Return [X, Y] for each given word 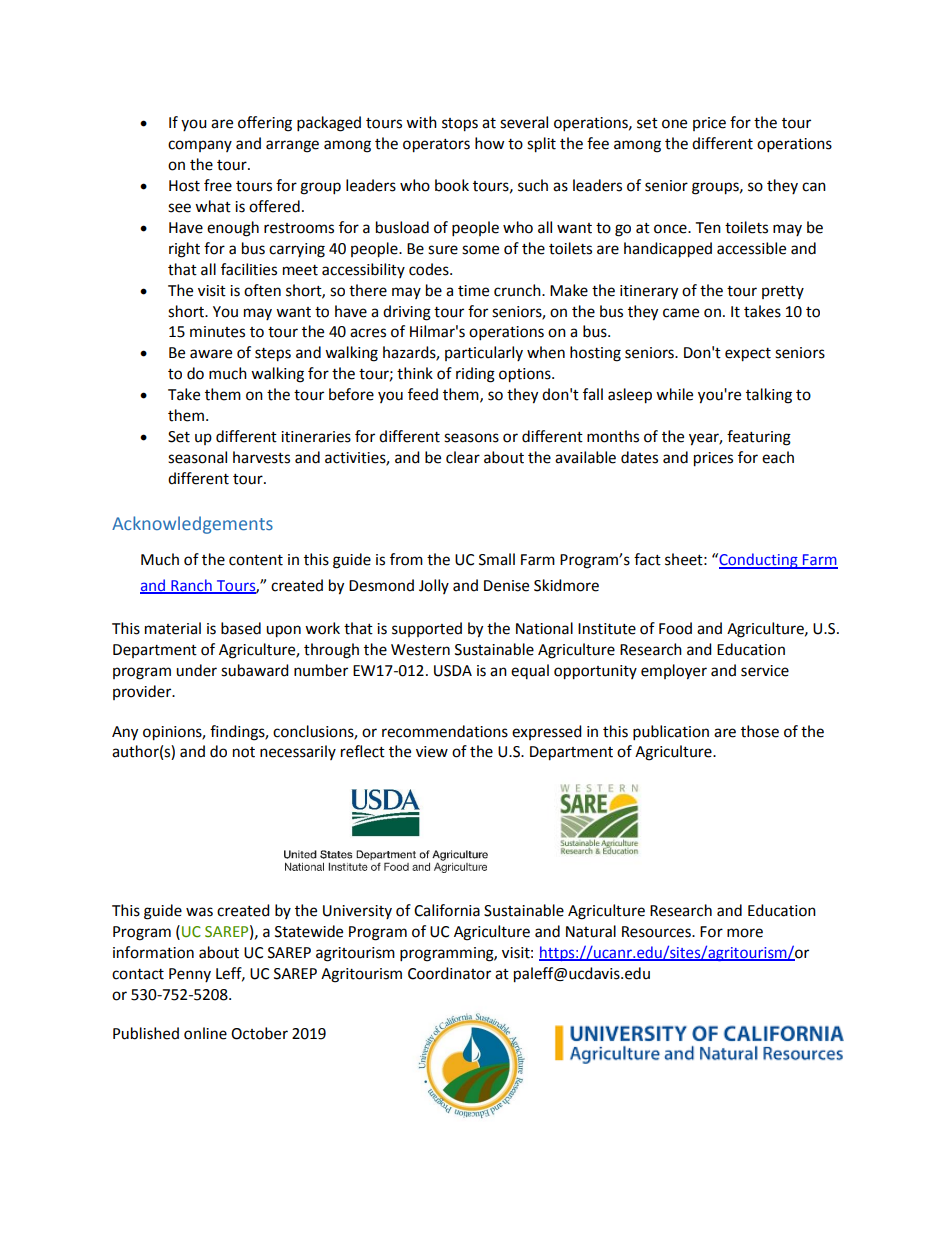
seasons [471, 438]
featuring [759, 438]
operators [436, 146]
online [205, 1033]
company [200, 146]
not [244, 752]
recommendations [445, 731]
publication [671, 733]
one [674, 124]
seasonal [197, 457]
